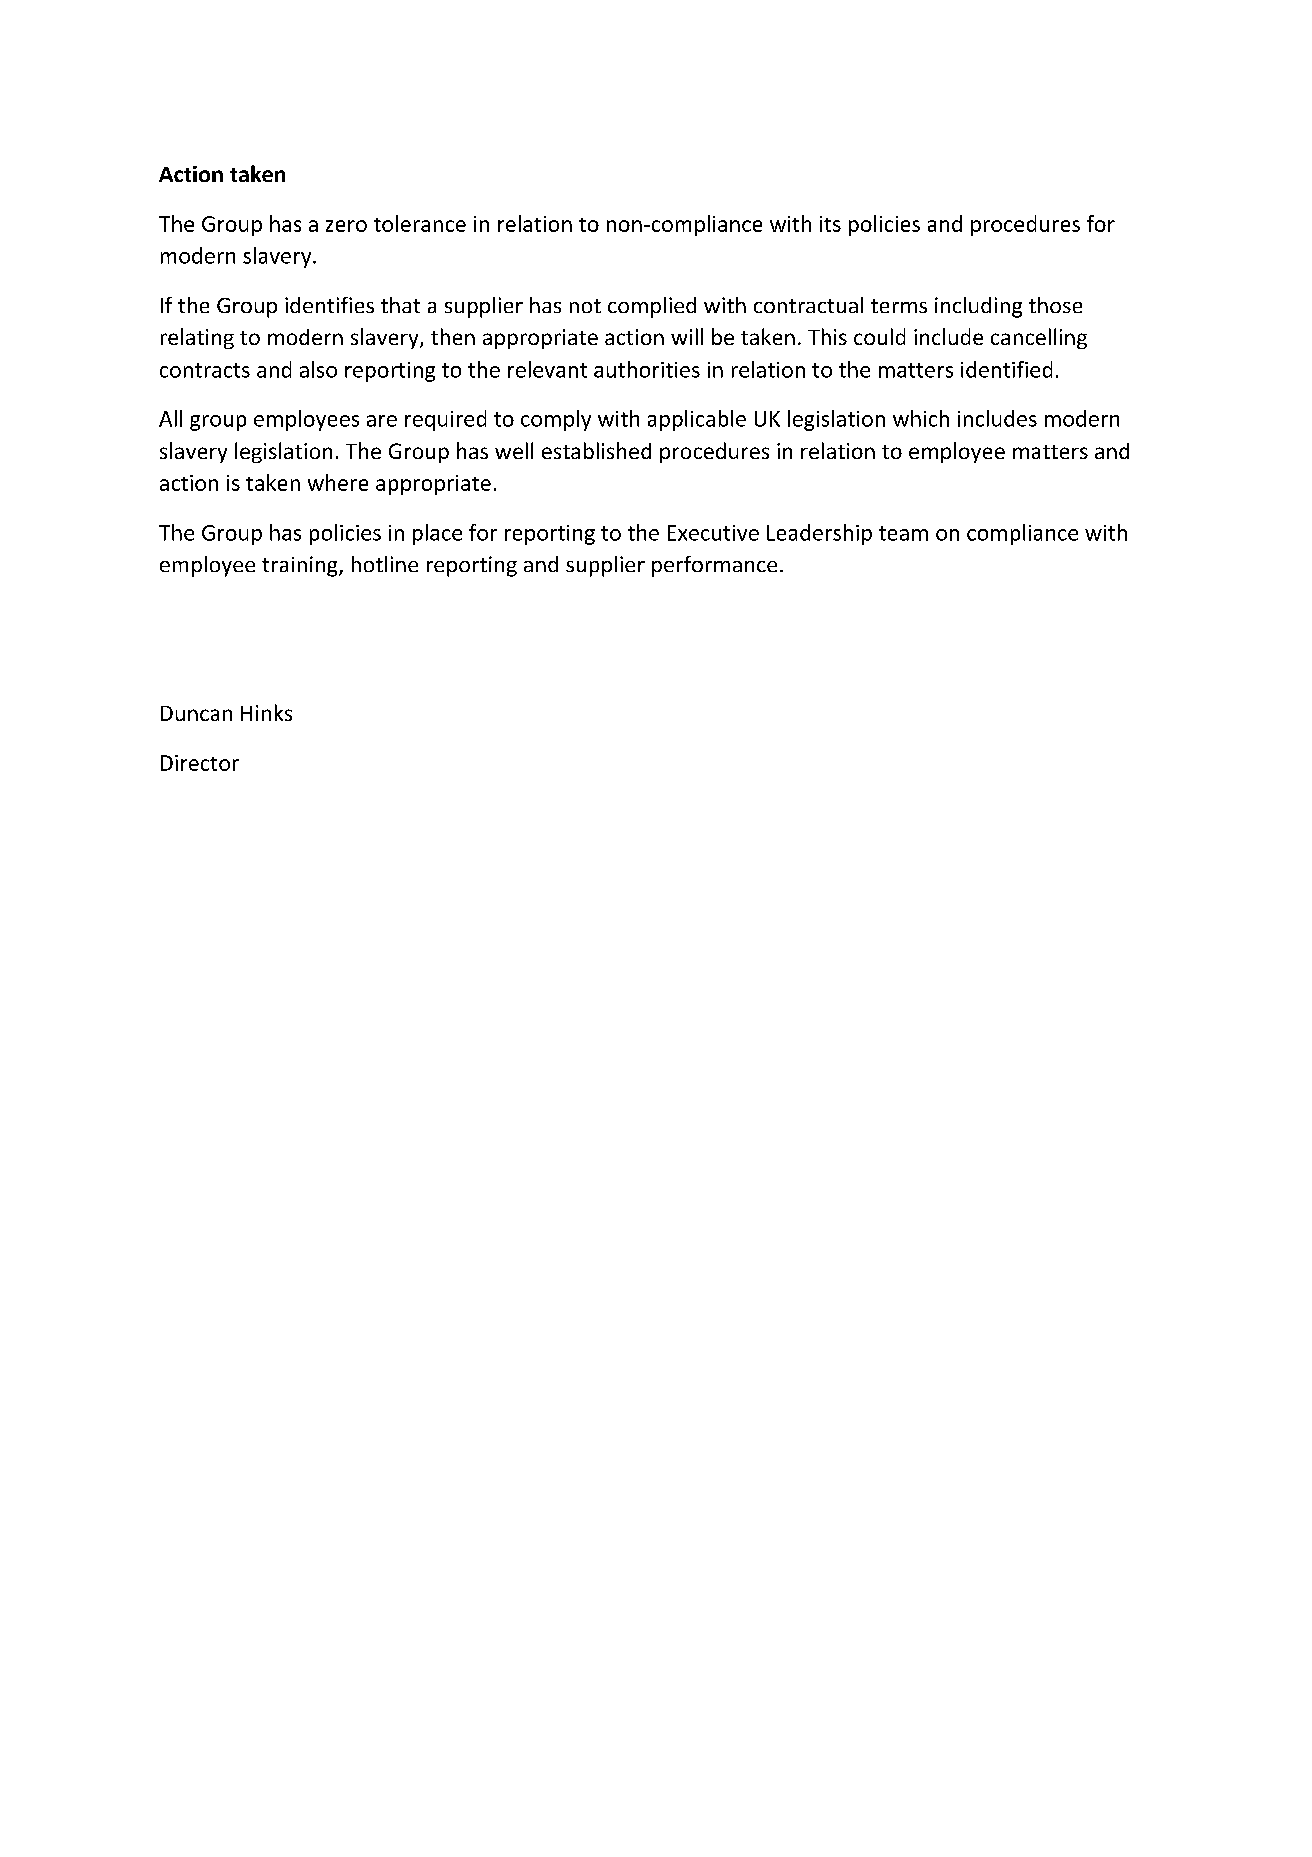  Describe the element at coordinates (596, 450) in the image. I see `established` at that location.
